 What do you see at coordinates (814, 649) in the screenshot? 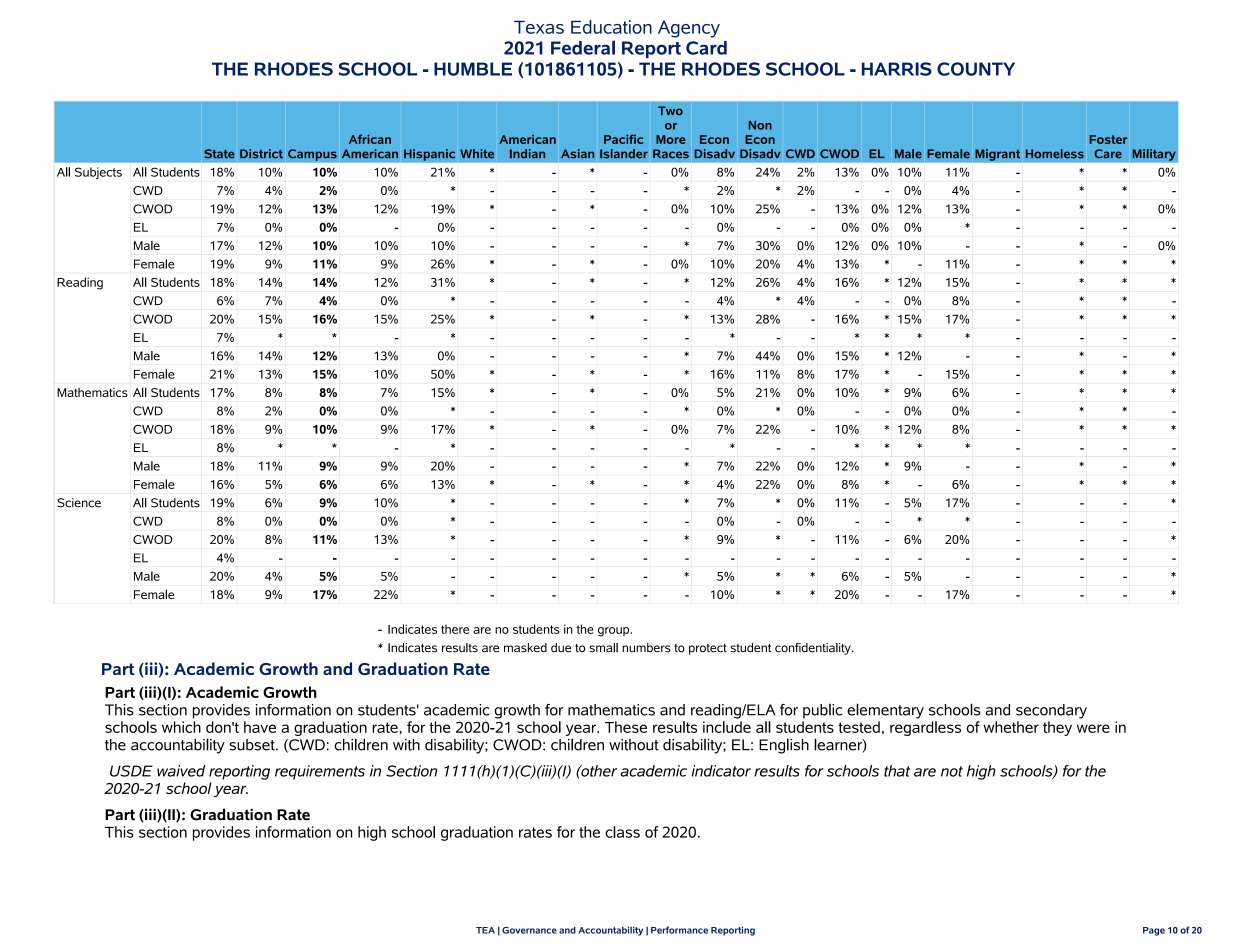
I see `confidentiality` at bounding box center [814, 649].
